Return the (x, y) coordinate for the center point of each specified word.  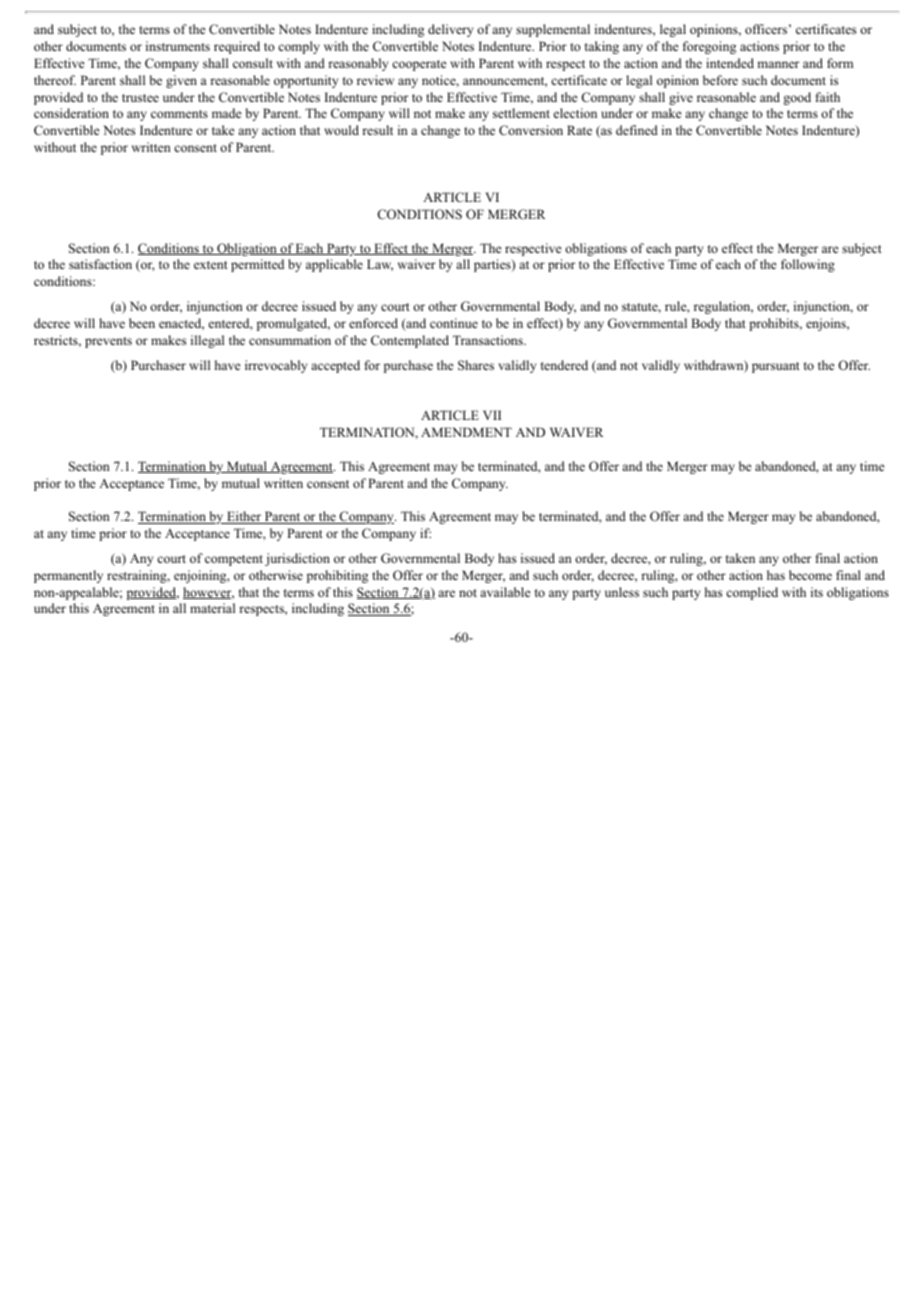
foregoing (709, 47)
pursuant (776, 367)
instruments (178, 46)
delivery (450, 30)
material (212, 608)
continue (454, 323)
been (142, 323)
